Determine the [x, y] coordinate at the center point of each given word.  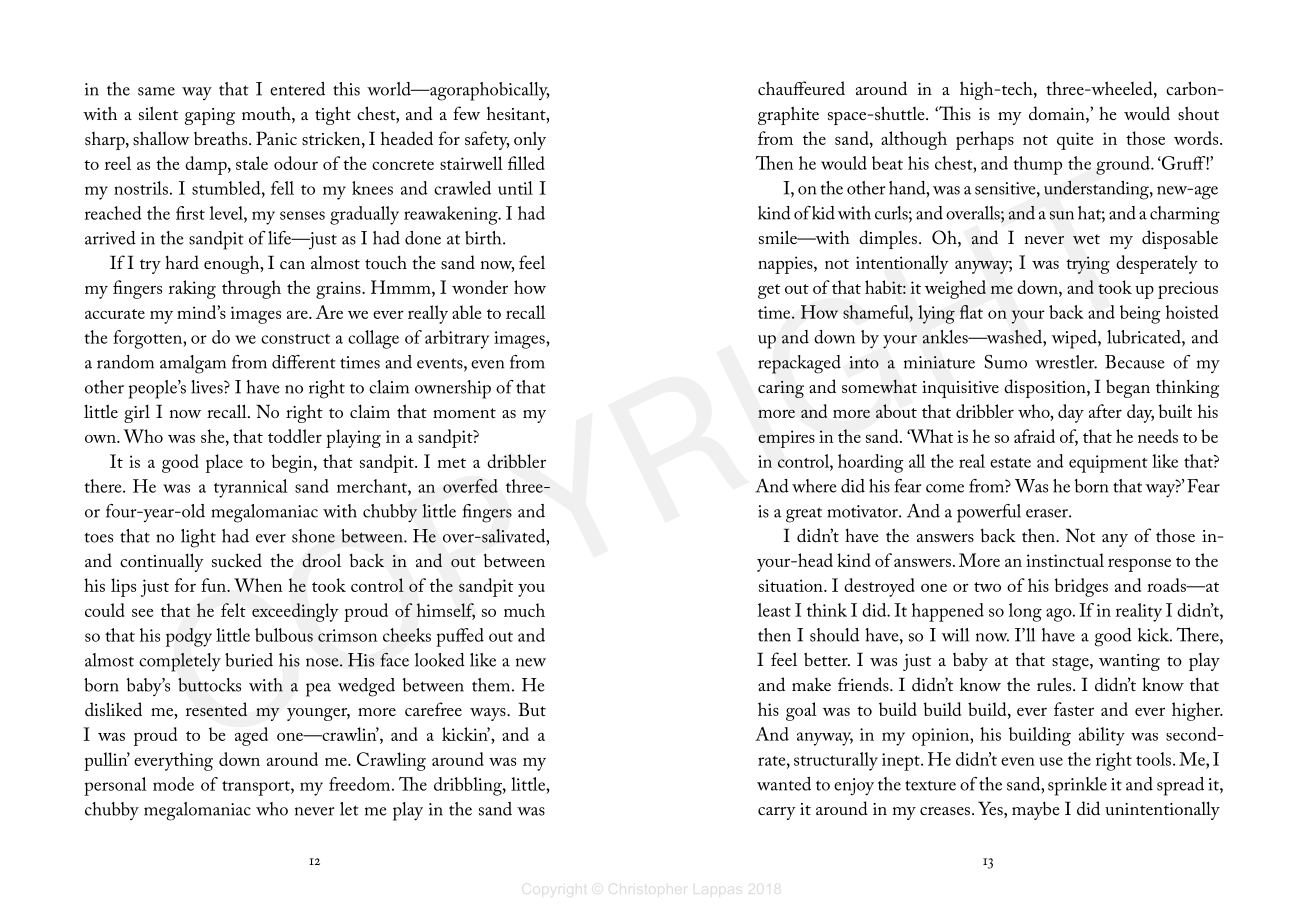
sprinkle [1077, 786]
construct [295, 339]
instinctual [1065, 560]
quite [1075, 141]
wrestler [1066, 362]
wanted [784, 784]
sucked [237, 560]
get [769, 291]
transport [257, 788]
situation [792, 585]
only [530, 140]
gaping [210, 116]
